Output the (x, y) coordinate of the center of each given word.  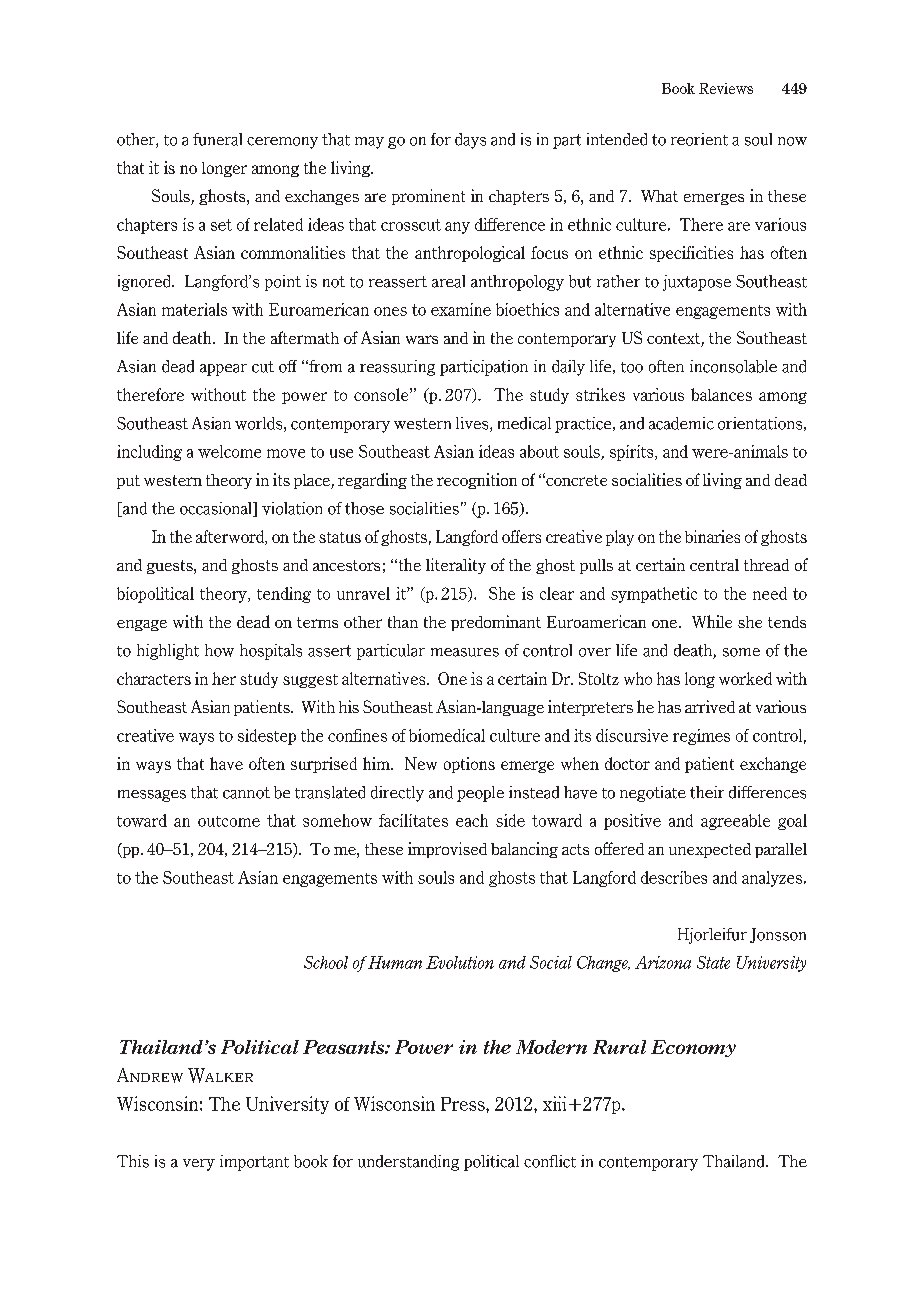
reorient (699, 139)
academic (681, 423)
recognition (477, 481)
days (470, 141)
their (707, 792)
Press (464, 1104)
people (480, 794)
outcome (229, 821)
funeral (217, 139)
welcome (229, 451)
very (199, 1165)
